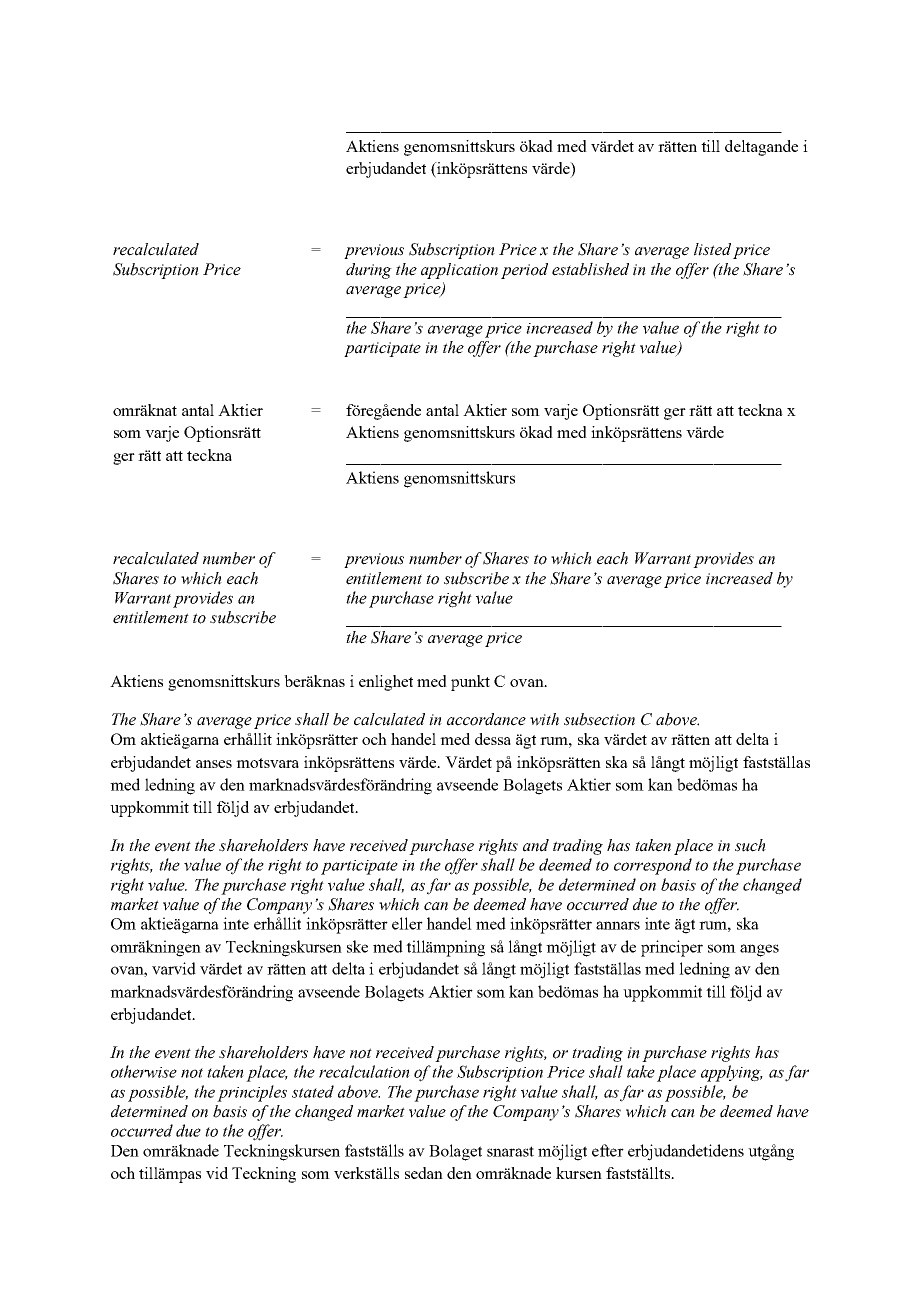  I want to click on during, so click(369, 271).
